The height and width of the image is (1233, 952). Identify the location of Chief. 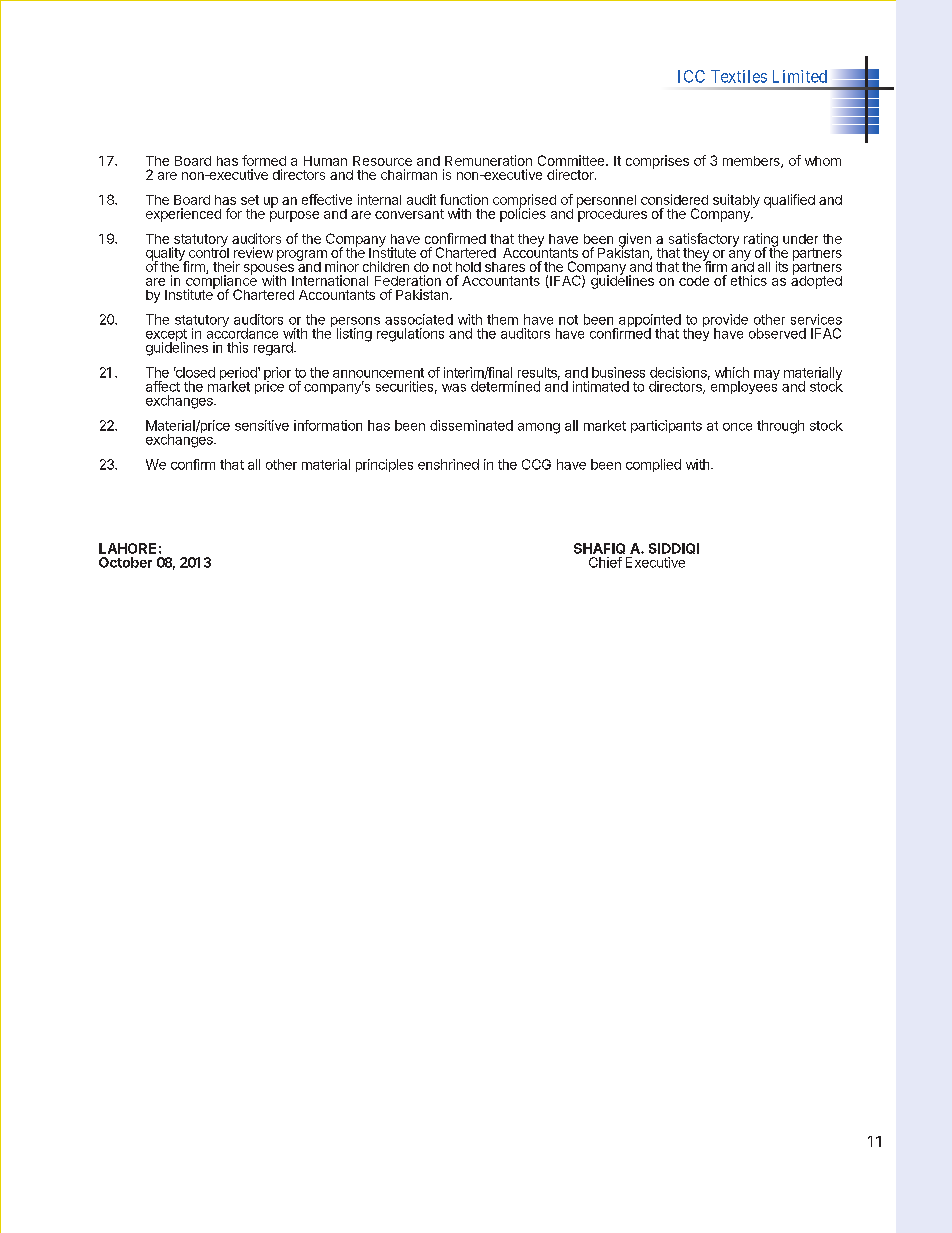
(605, 562).
